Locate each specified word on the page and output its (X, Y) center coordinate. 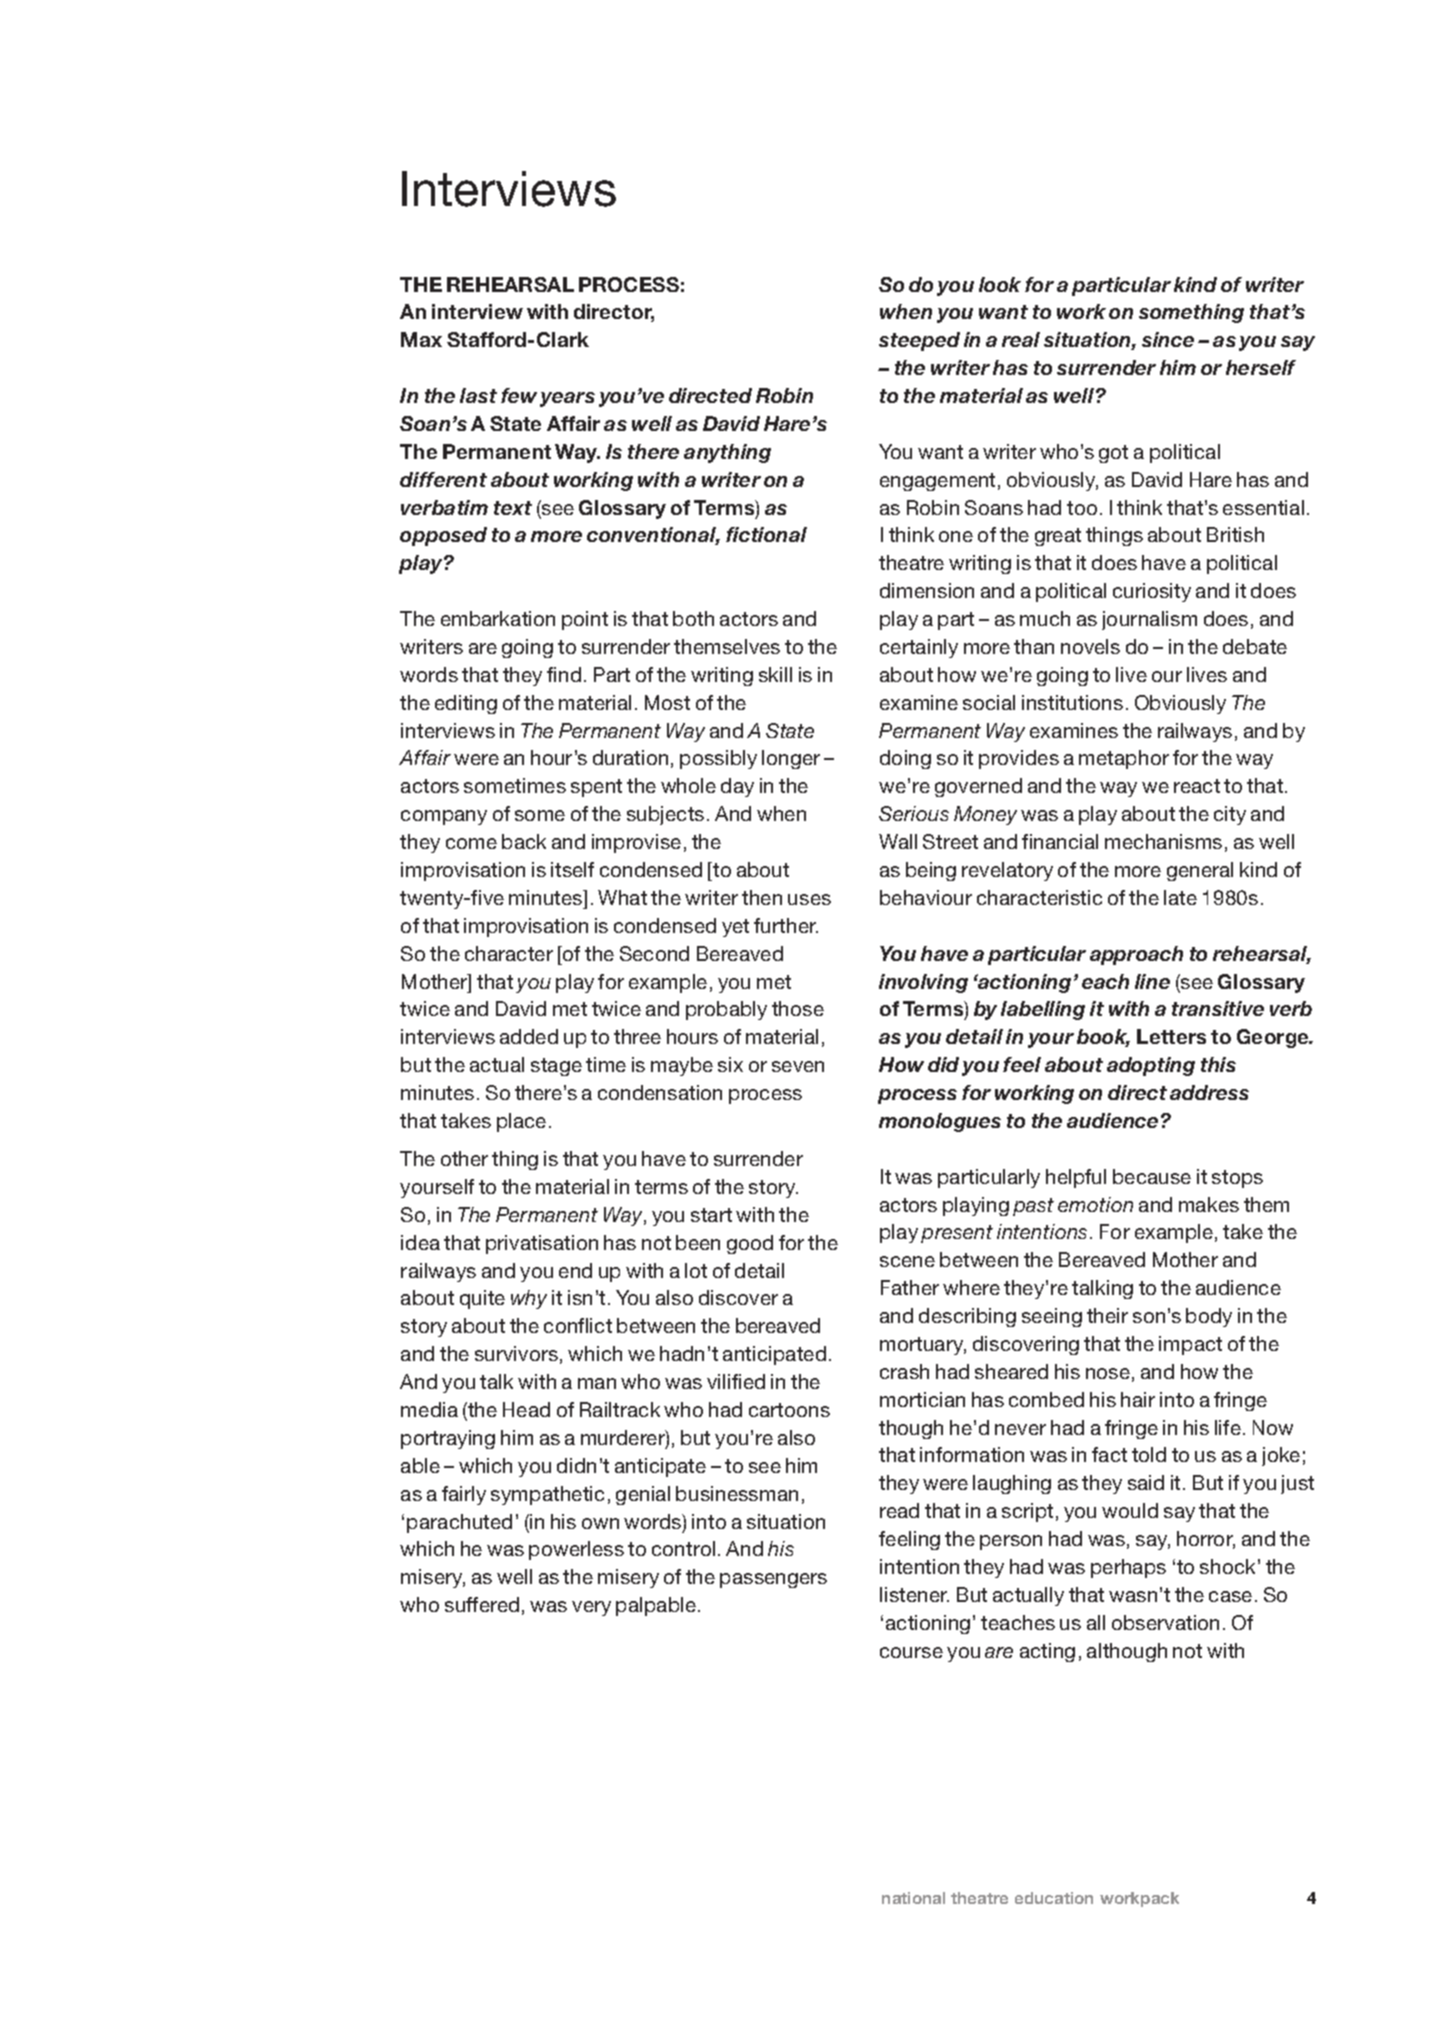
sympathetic (547, 1495)
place (521, 1122)
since (1168, 339)
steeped (919, 341)
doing (905, 759)
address (1209, 1092)
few (519, 395)
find (564, 674)
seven (798, 1066)
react (1197, 786)
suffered (482, 1604)
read (899, 1510)
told (1149, 1454)
